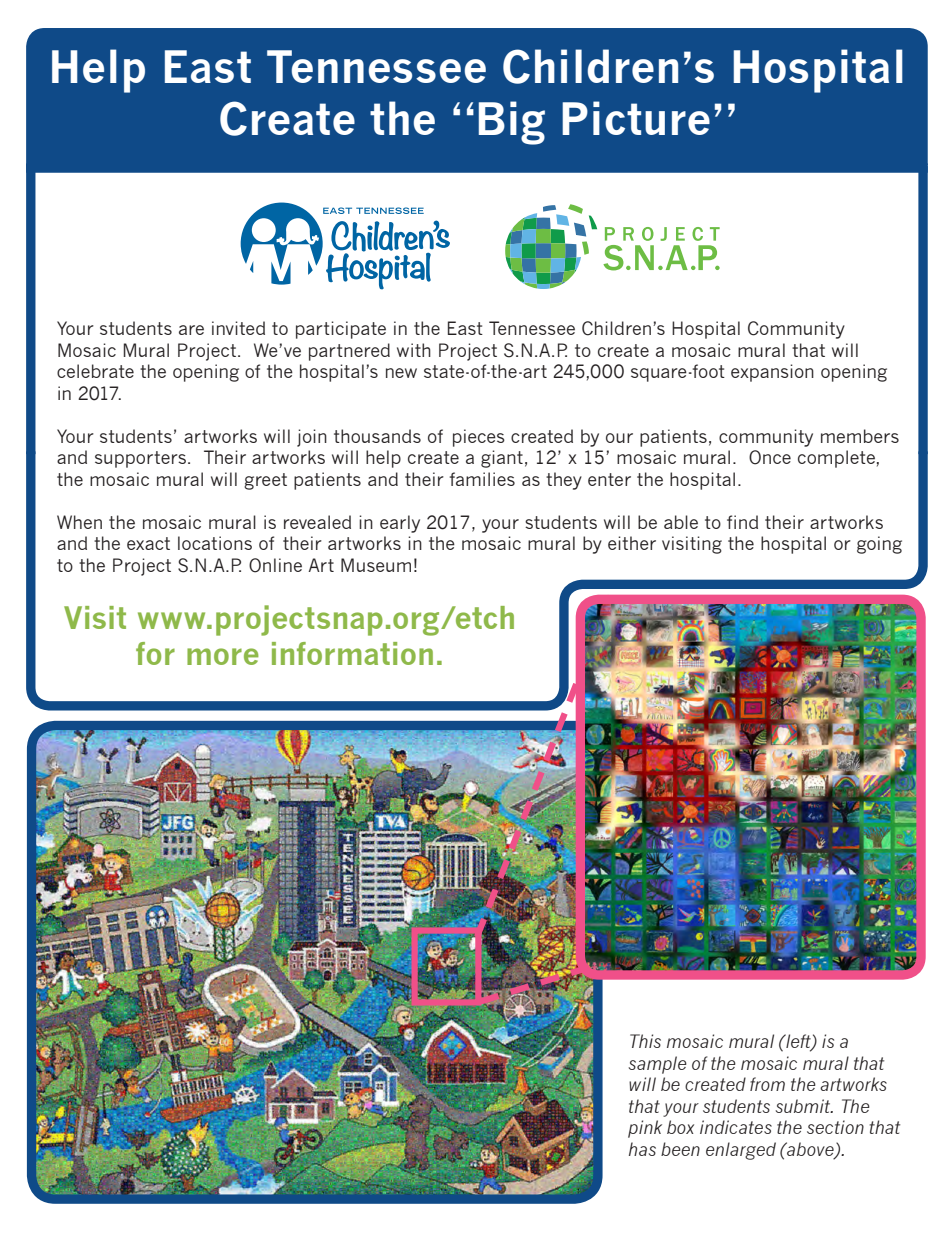  I want to click on going, so click(879, 545).
